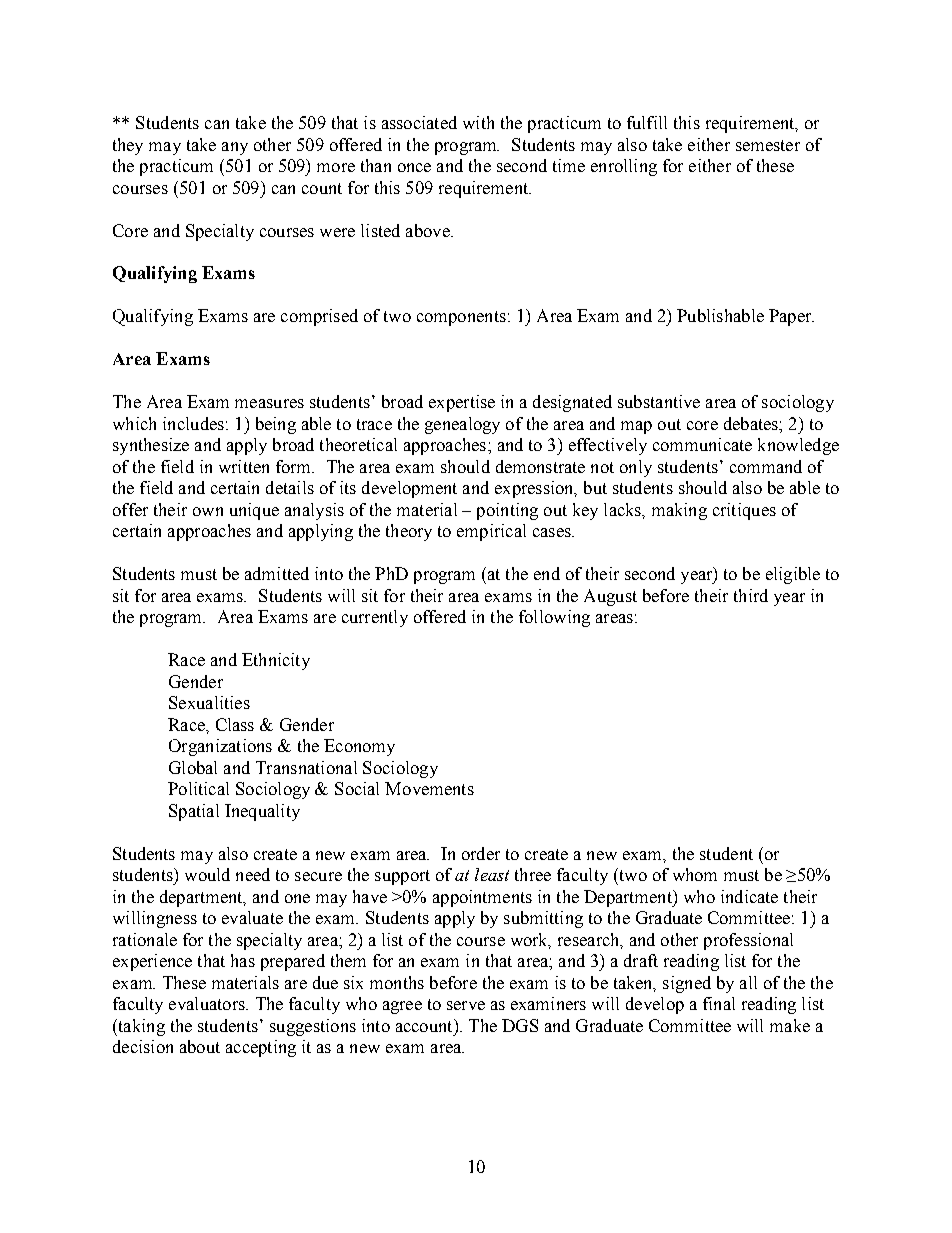 Image resolution: width=952 pixels, height=1233 pixels. Describe the element at coordinates (193, 423) in the page. I see `includes` at that location.
